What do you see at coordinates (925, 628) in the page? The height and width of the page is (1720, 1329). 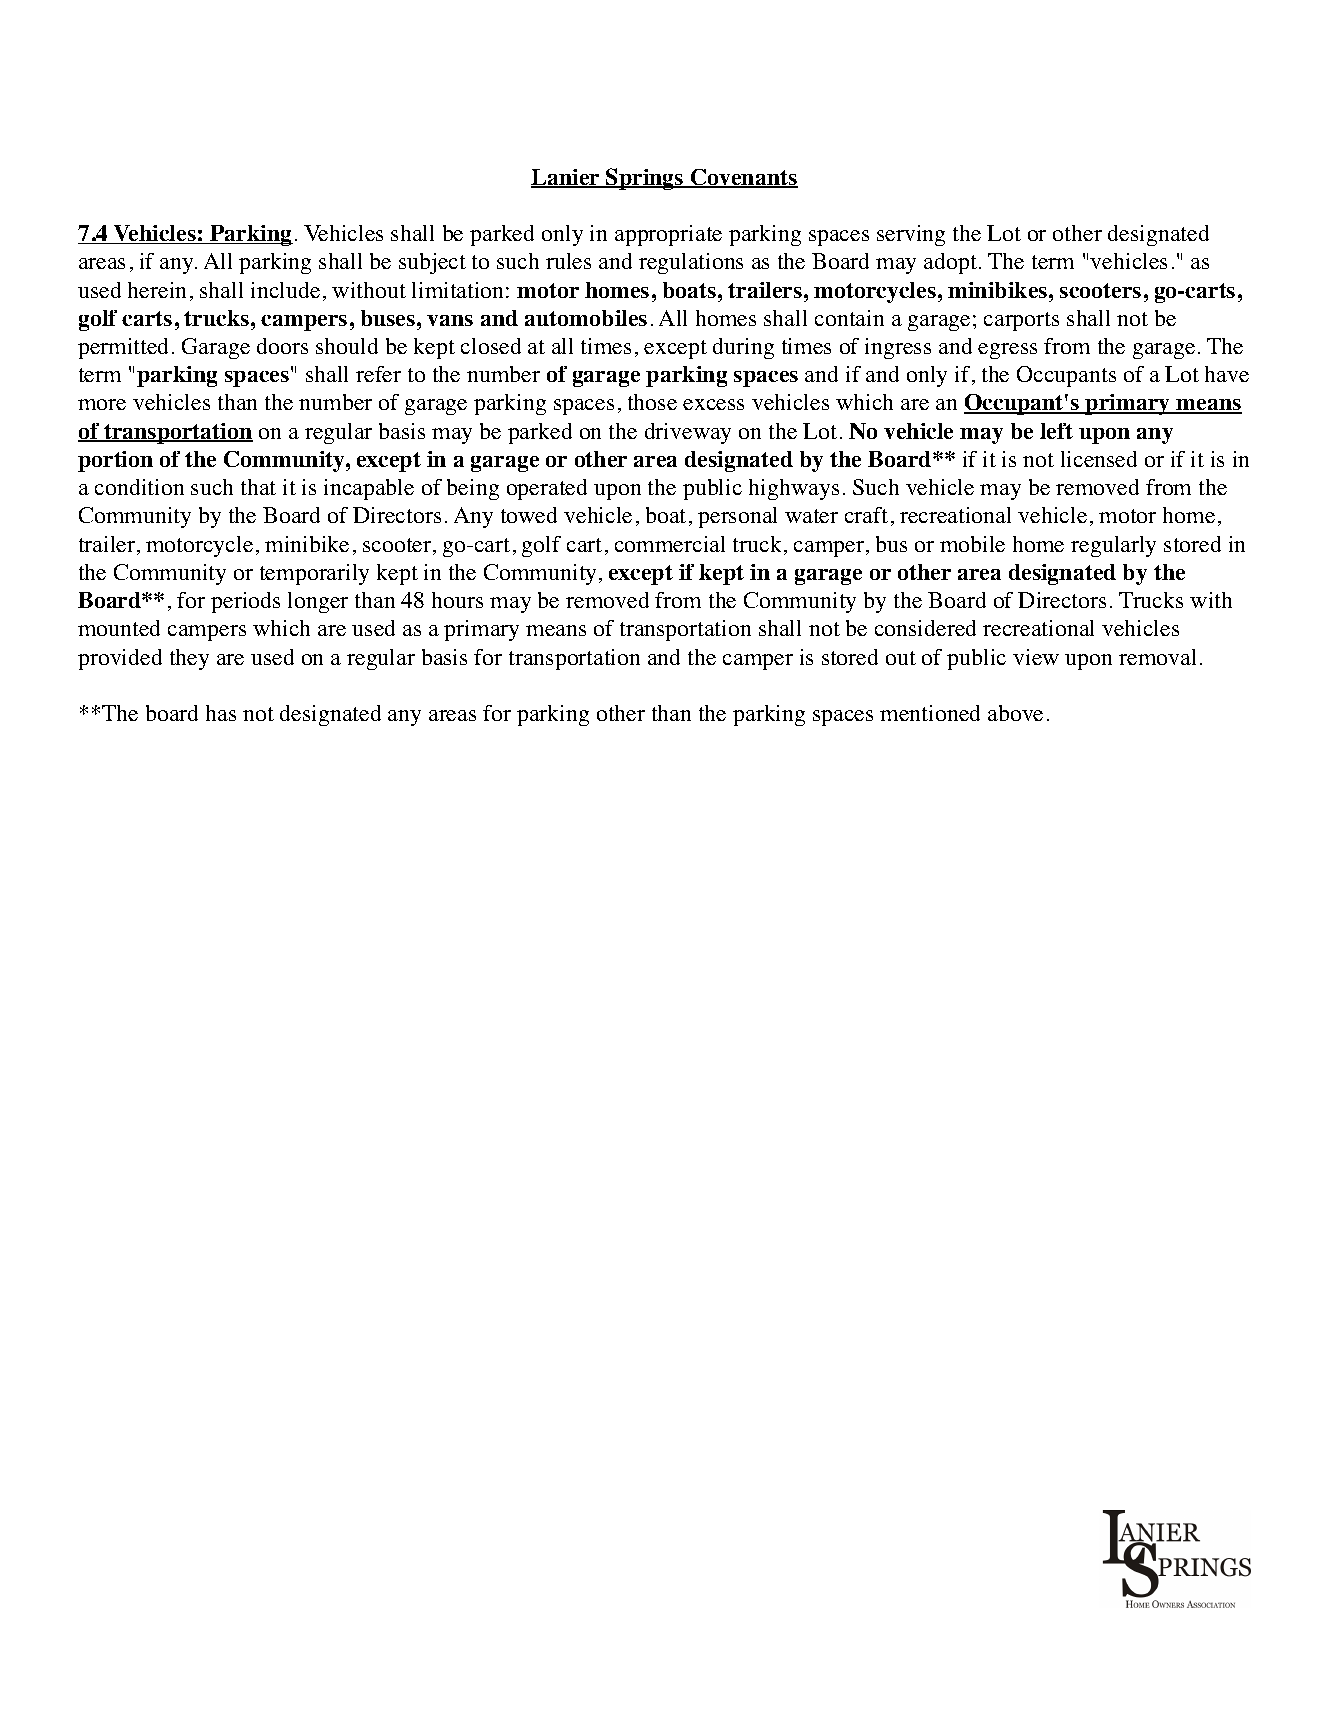 I see `considered` at bounding box center [925, 628].
